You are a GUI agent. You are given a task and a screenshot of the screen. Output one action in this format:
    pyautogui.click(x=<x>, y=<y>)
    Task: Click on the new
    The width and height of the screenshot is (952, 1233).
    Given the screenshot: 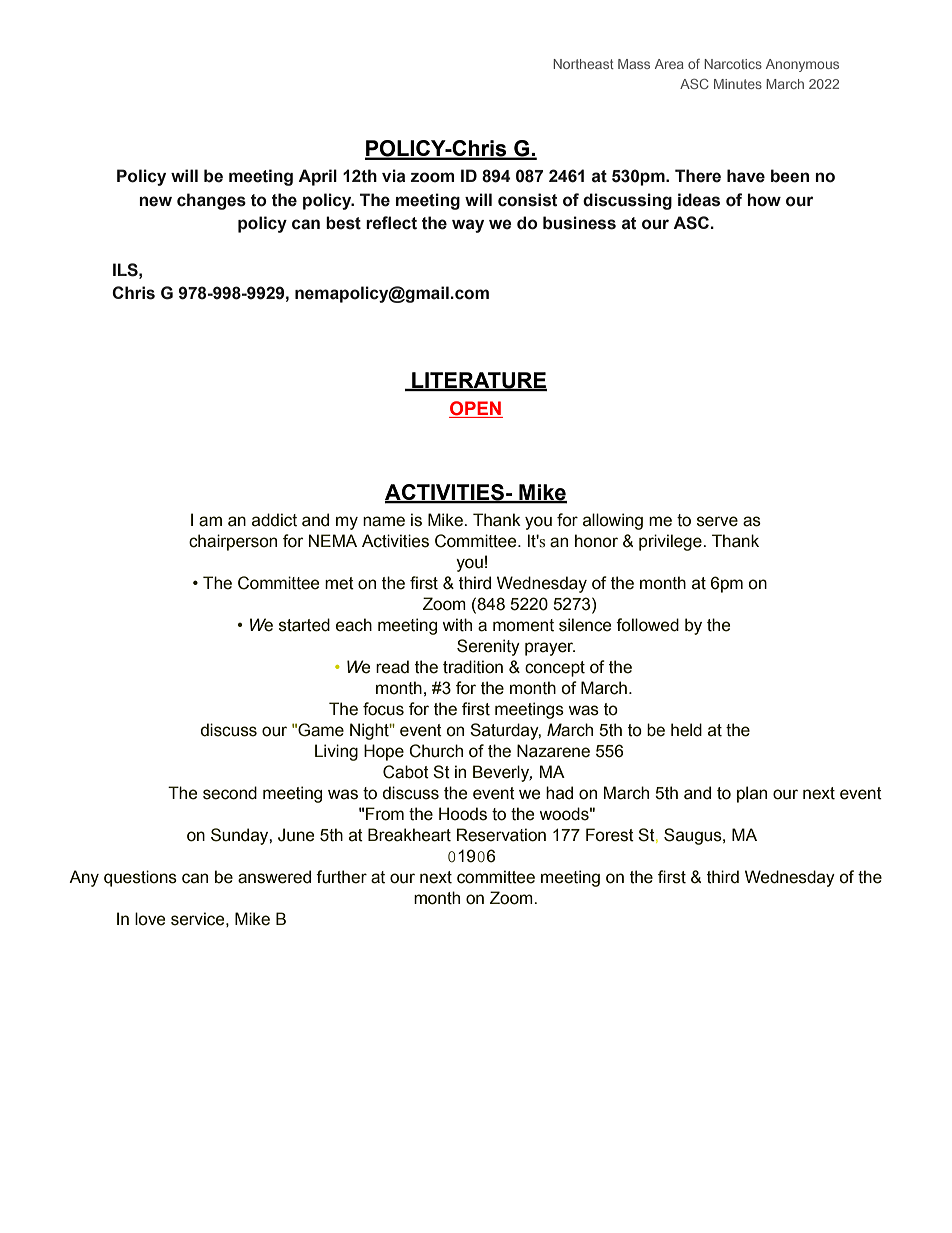 What is the action you would take?
    pyautogui.click(x=155, y=201)
